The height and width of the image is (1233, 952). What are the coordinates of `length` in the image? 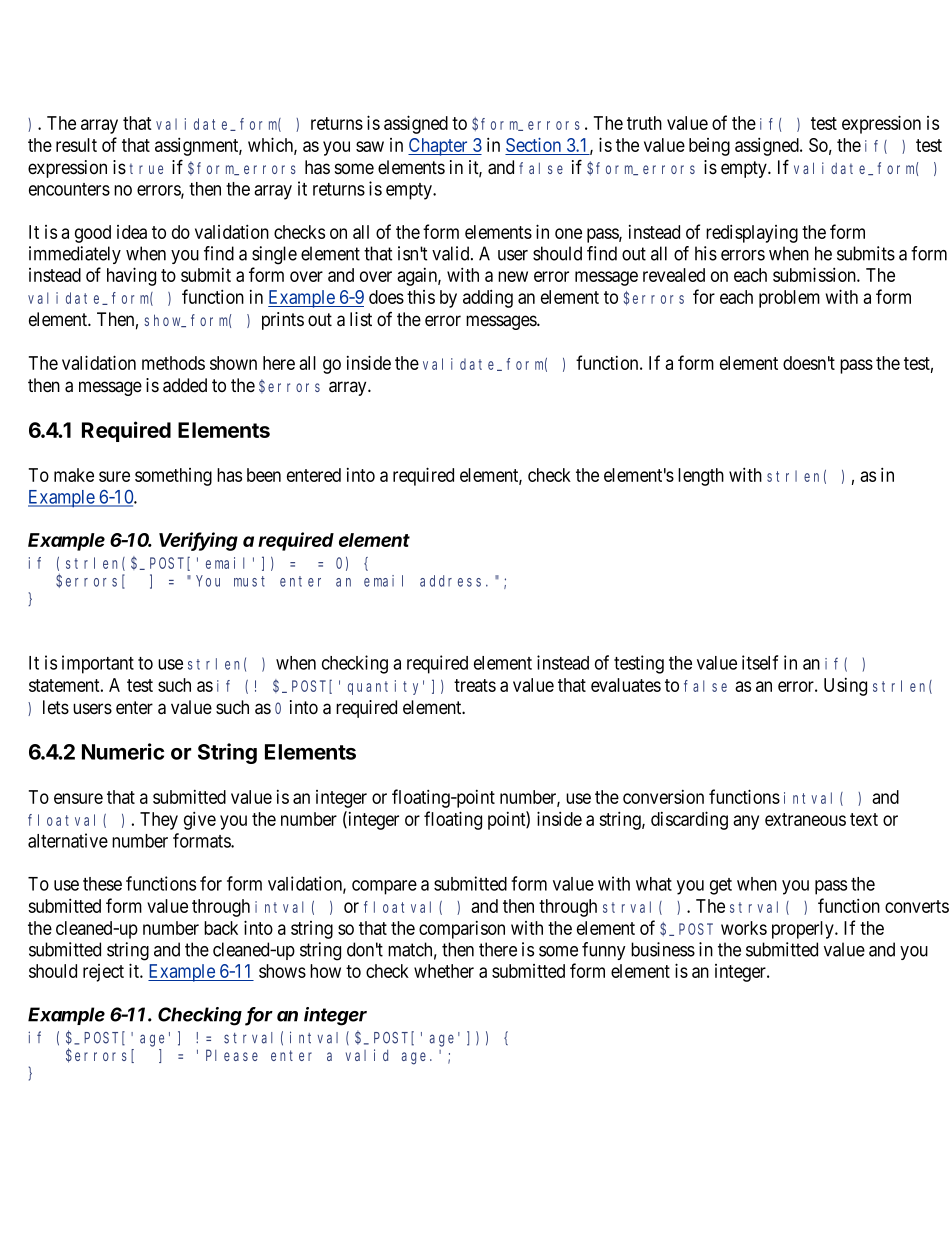 It's located at (701, 477).
